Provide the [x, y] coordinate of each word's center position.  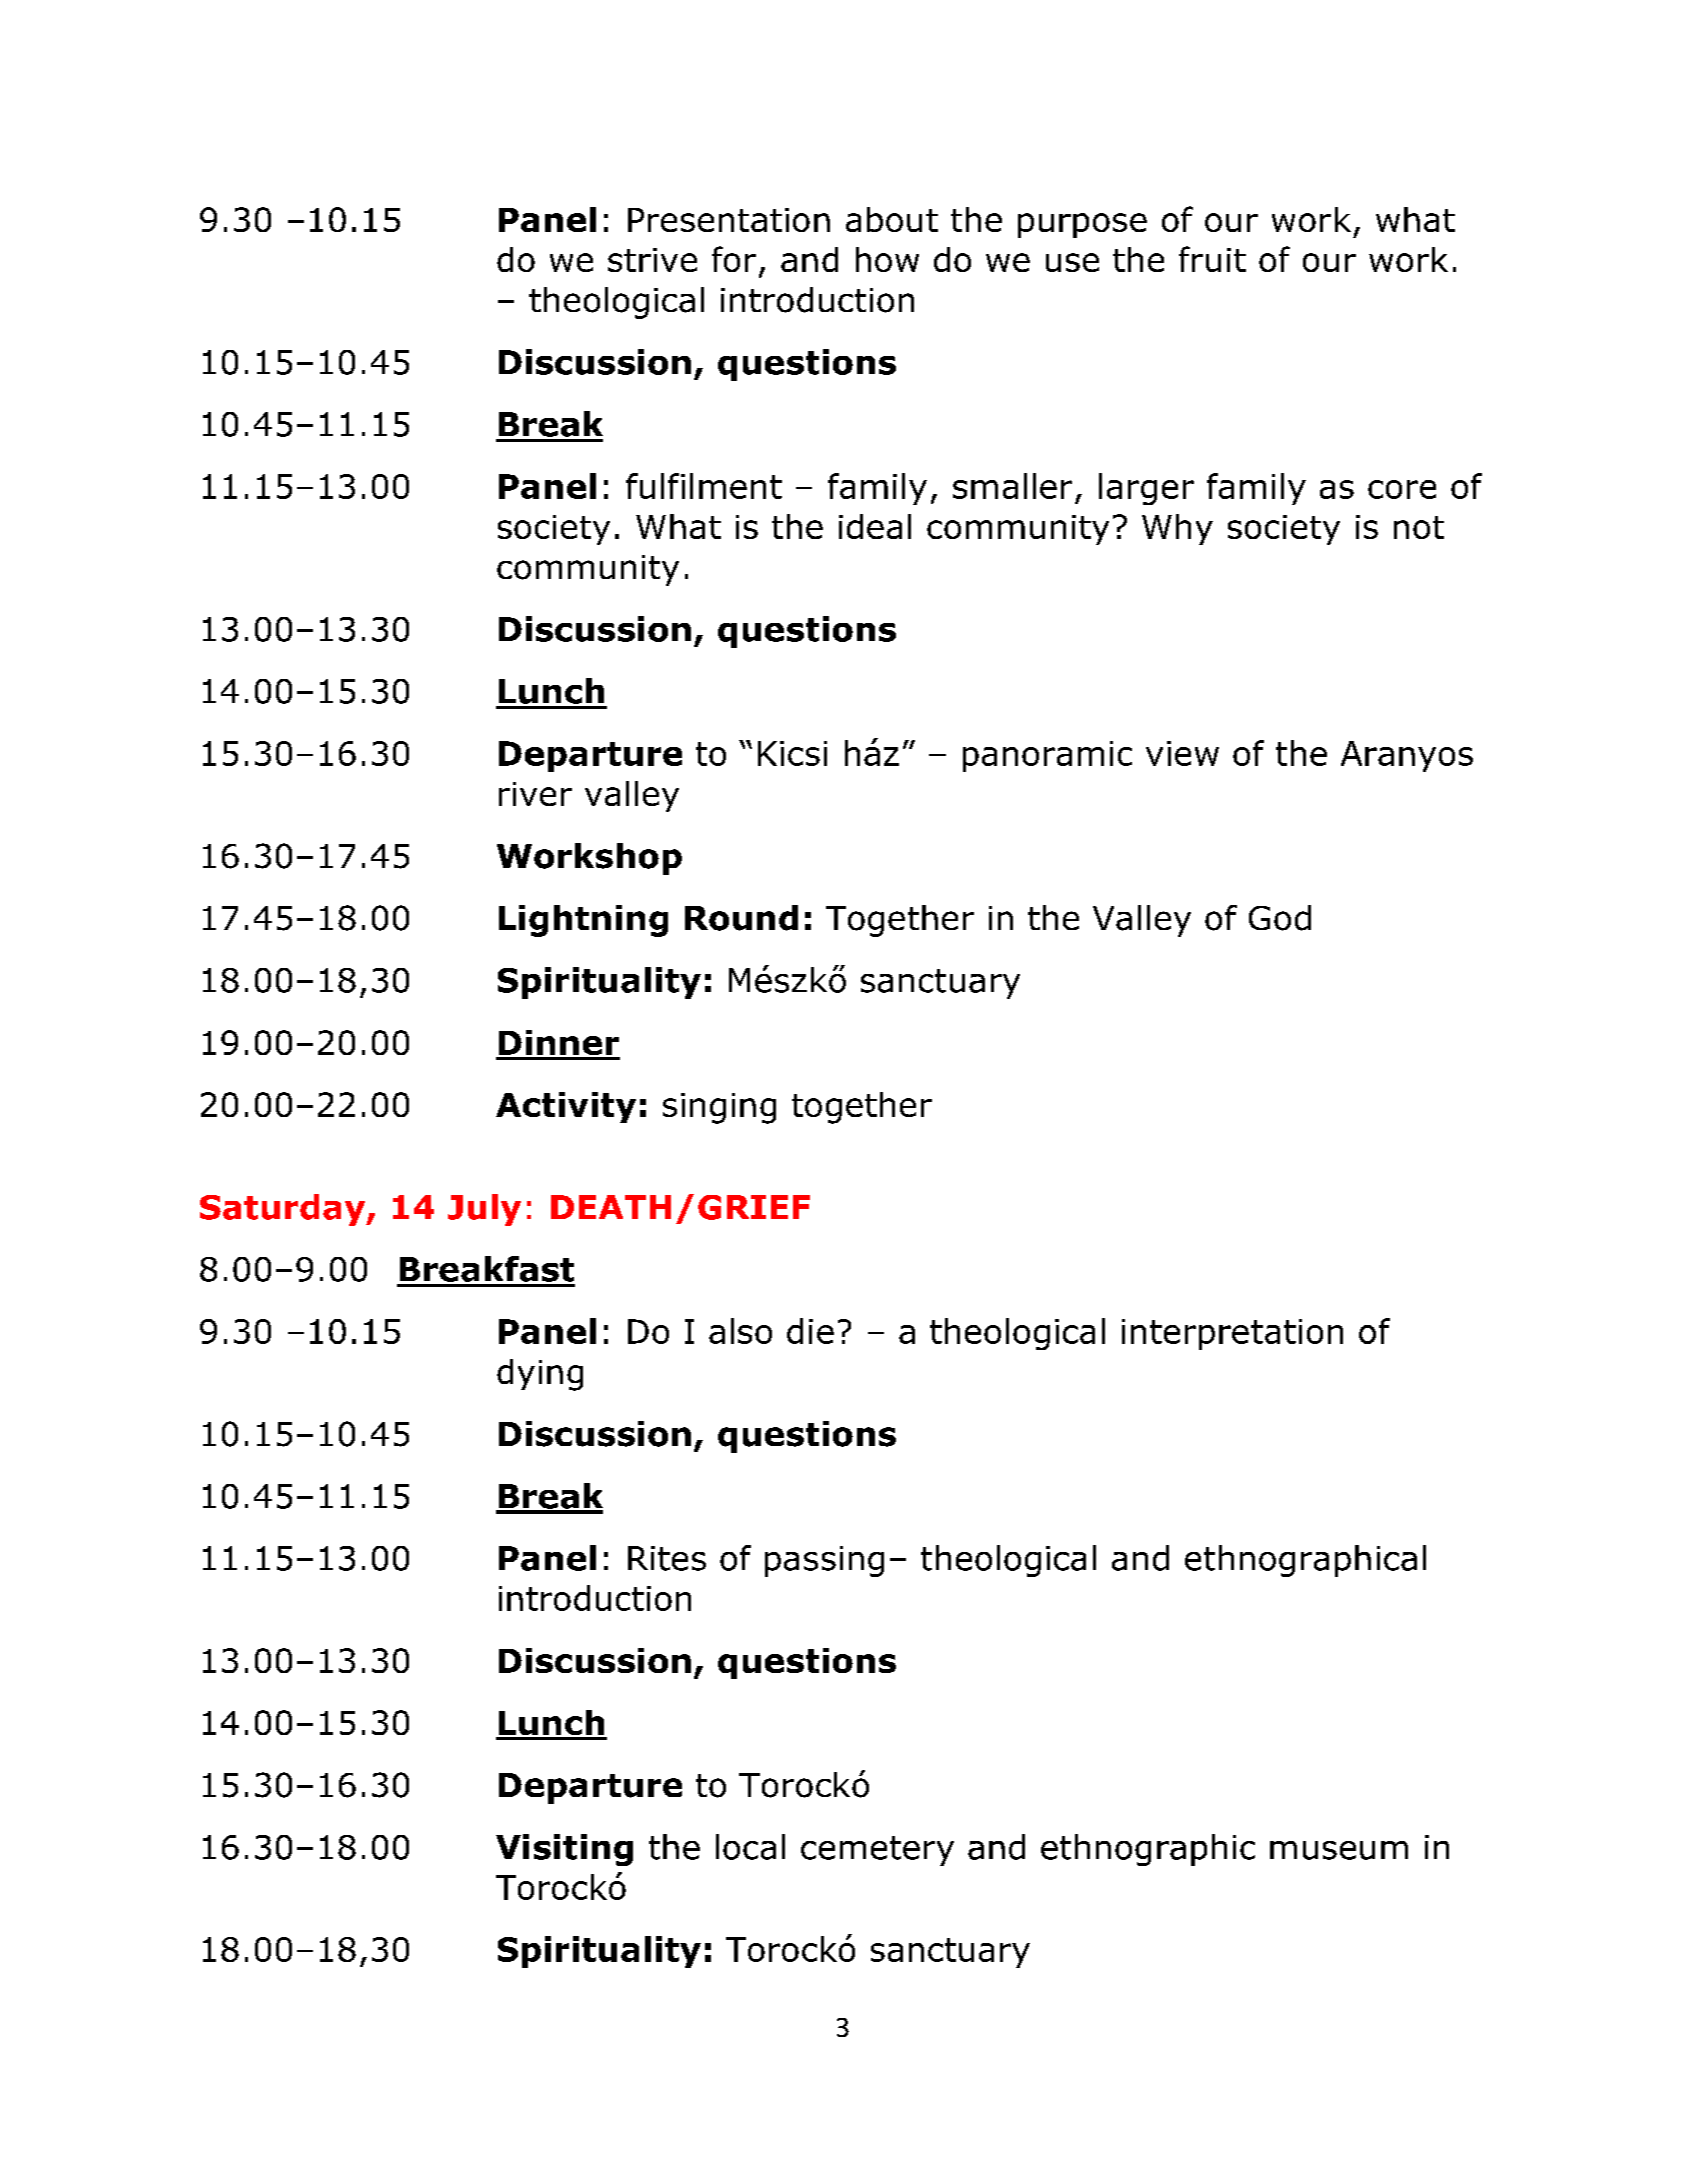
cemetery [877, 1851]
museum [1339, 1850]
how [887, 259]
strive [652, 260]
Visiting [564, 1850]
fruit [1212, 259]
